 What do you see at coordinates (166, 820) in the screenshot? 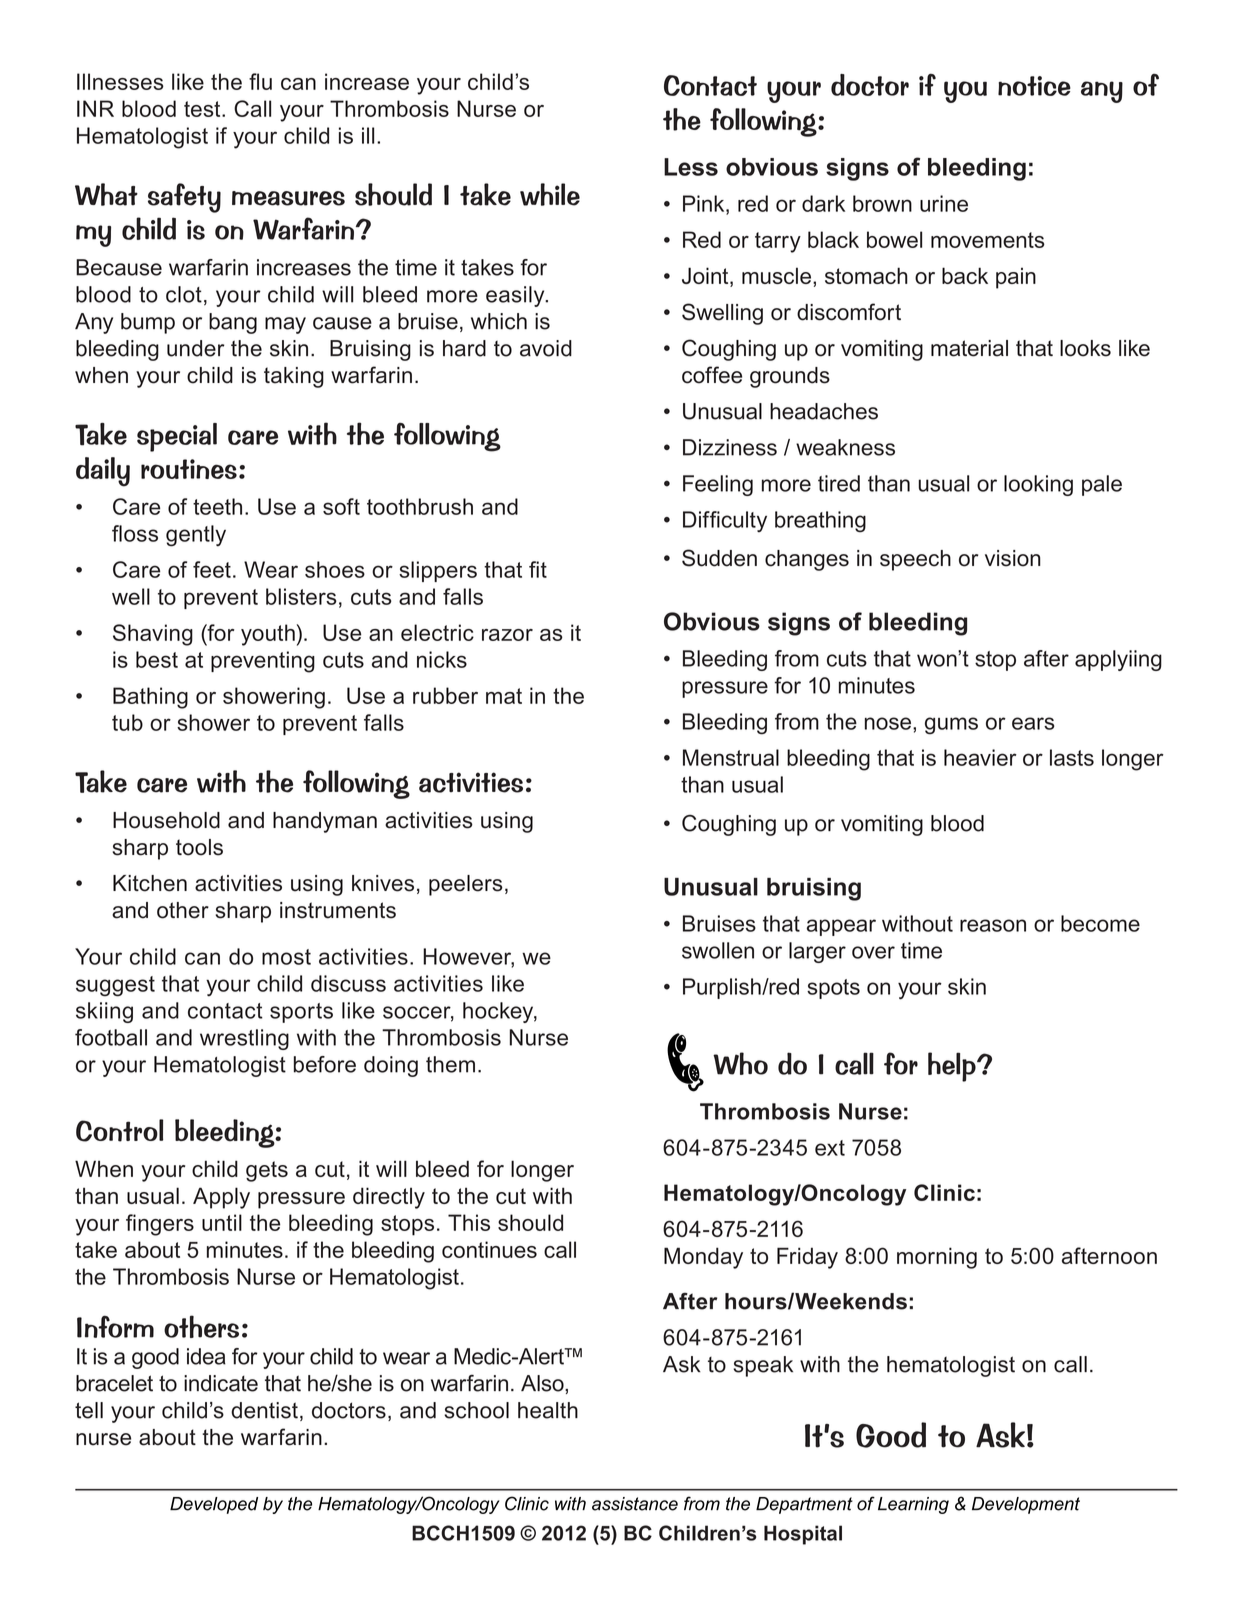
I see `Household` at bounding box center [166, 820].
